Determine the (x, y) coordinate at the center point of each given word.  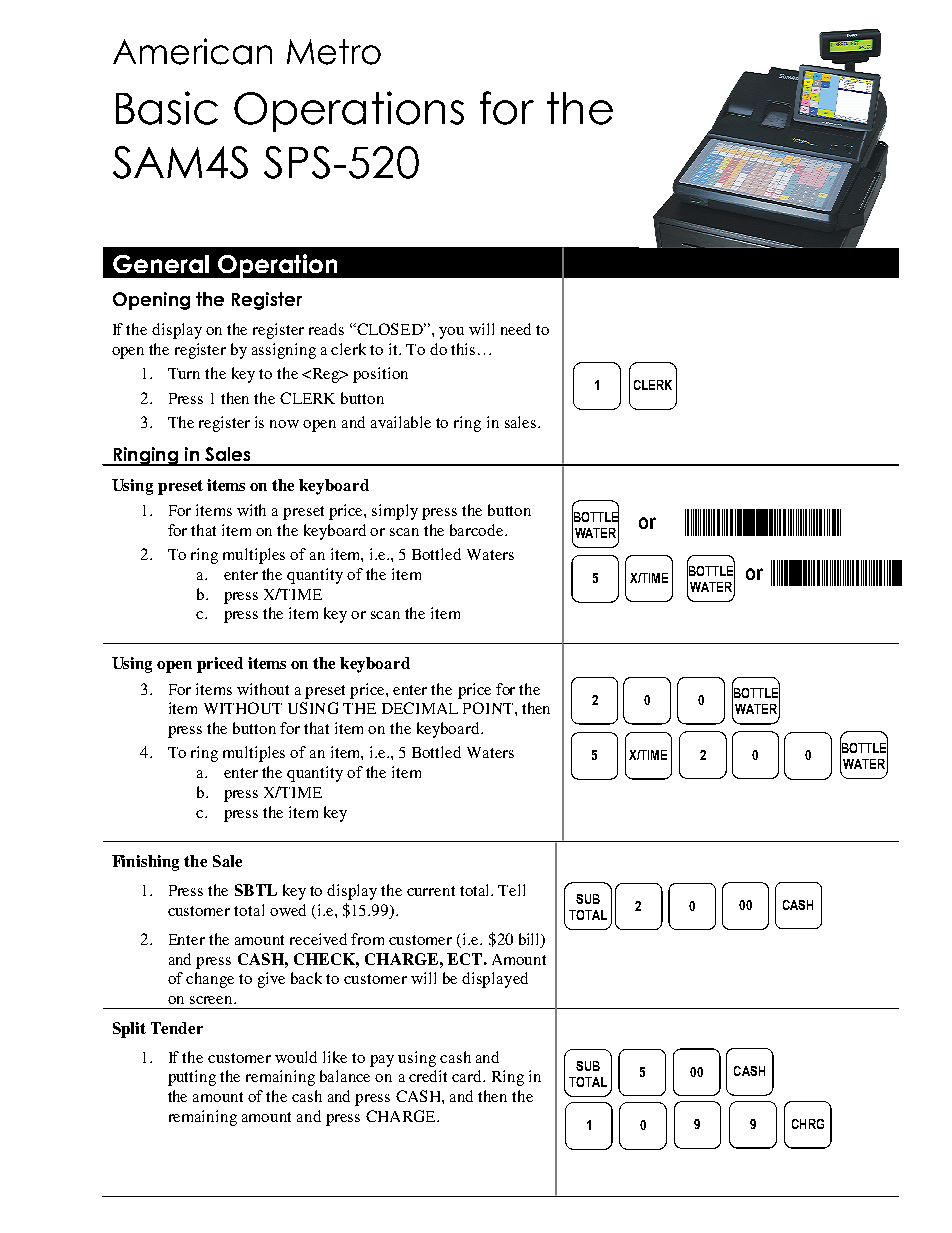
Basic (167, 108)
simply (395, 512)
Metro (334, 52)
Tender (177, 1028)
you (451, 333)
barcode (478, 530)
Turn (184, 373)
